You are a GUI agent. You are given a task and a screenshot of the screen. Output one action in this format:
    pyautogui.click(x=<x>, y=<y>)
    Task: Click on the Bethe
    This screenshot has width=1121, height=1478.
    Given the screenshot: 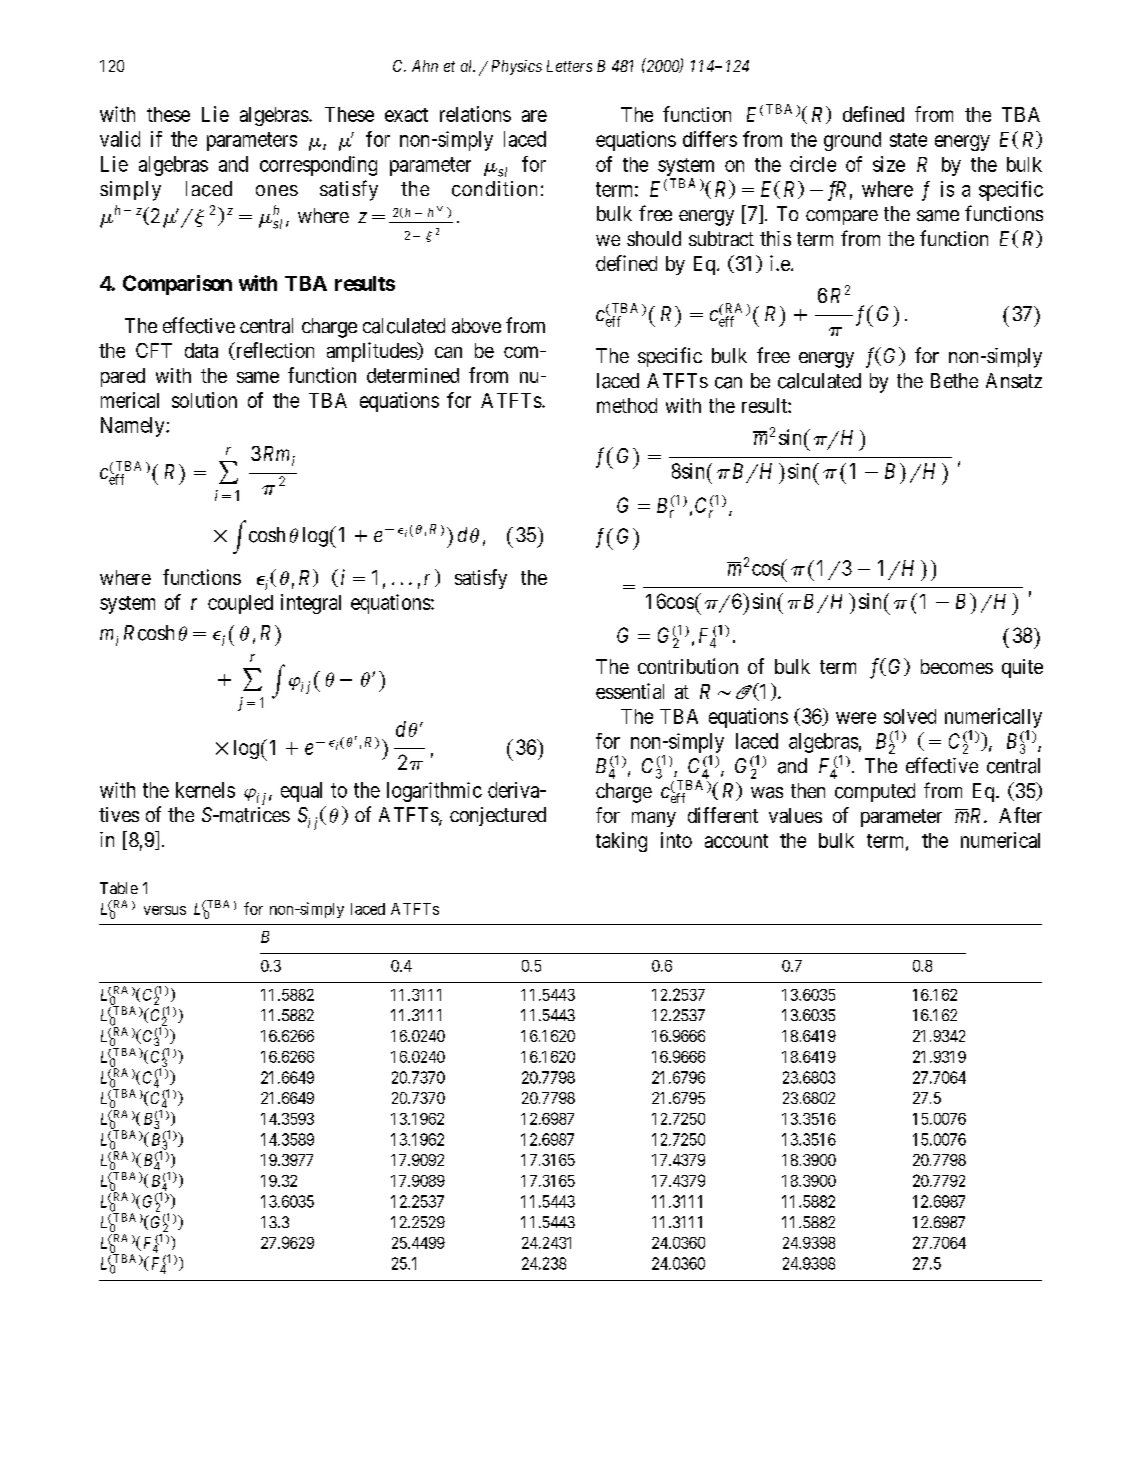 What is the action you would take?
    pyautogui.click(x=954, y=380)
